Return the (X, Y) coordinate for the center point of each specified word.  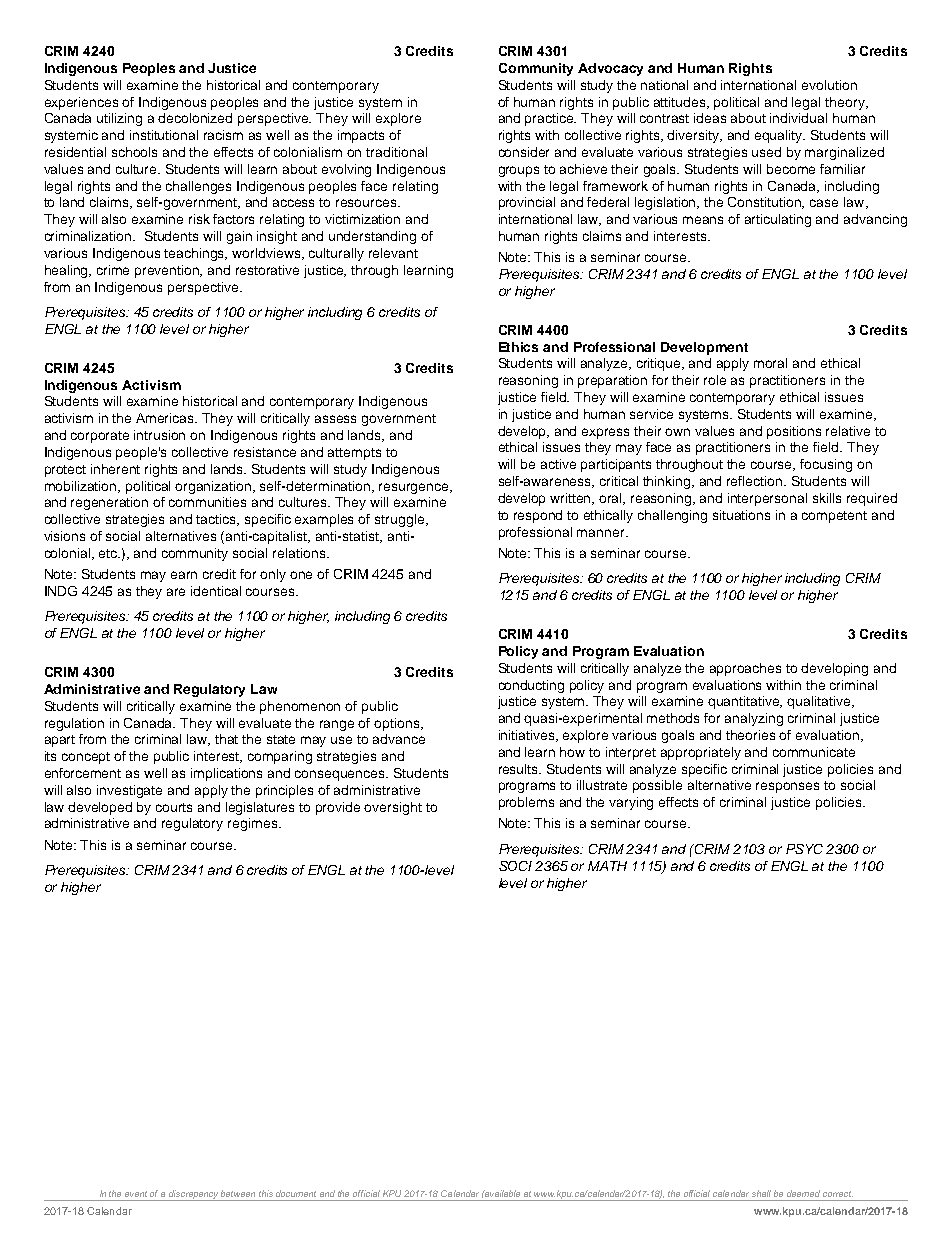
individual (798, 118)
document (296, 1193)
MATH (607, 866)
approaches (745, 669)
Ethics (518, 347)
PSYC (804, 849)
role (715, 380)
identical (216, 591)
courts (174, 807)
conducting (531, 686)
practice (550, 119)
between (238, 1193)
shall (761, 1193)
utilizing (119, 119)
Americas (166, 418)
